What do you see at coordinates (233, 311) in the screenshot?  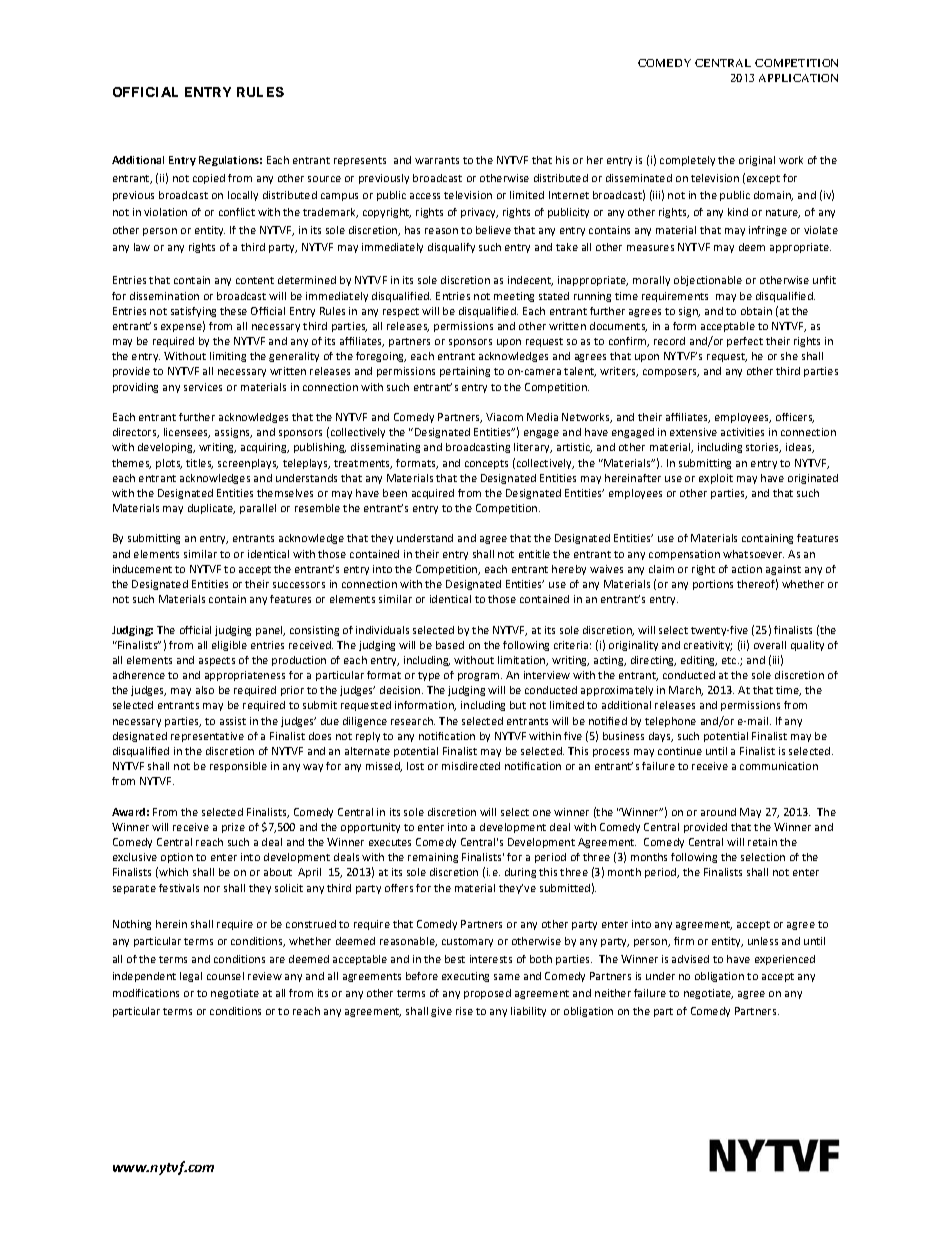 I see `these` at bounding box center [233, 311].
